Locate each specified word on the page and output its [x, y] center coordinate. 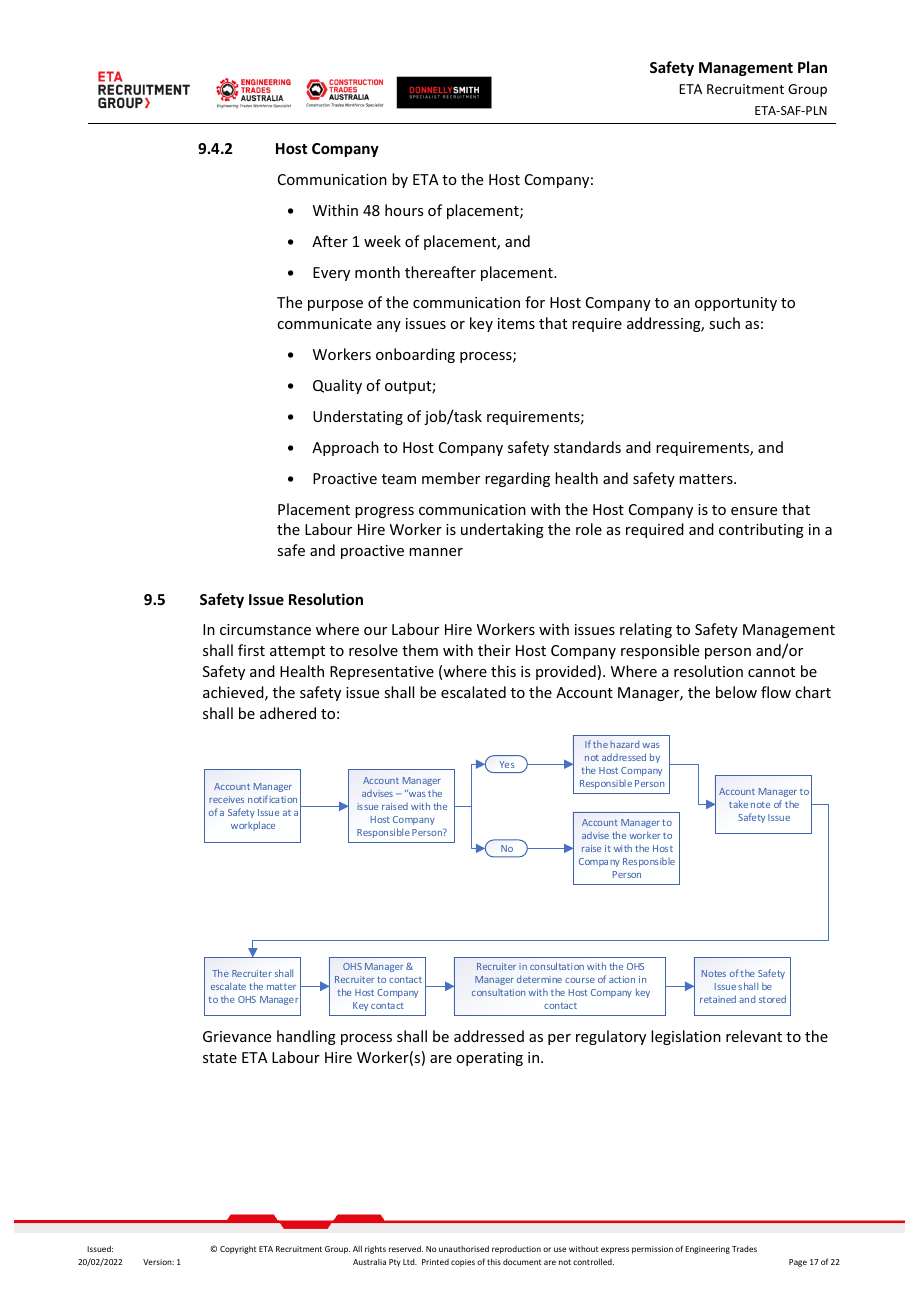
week [382, 241]
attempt [297, 652]
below [736, 692]
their [494, 650]
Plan [812, 67]
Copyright [238, 1250]
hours [404, 210]
